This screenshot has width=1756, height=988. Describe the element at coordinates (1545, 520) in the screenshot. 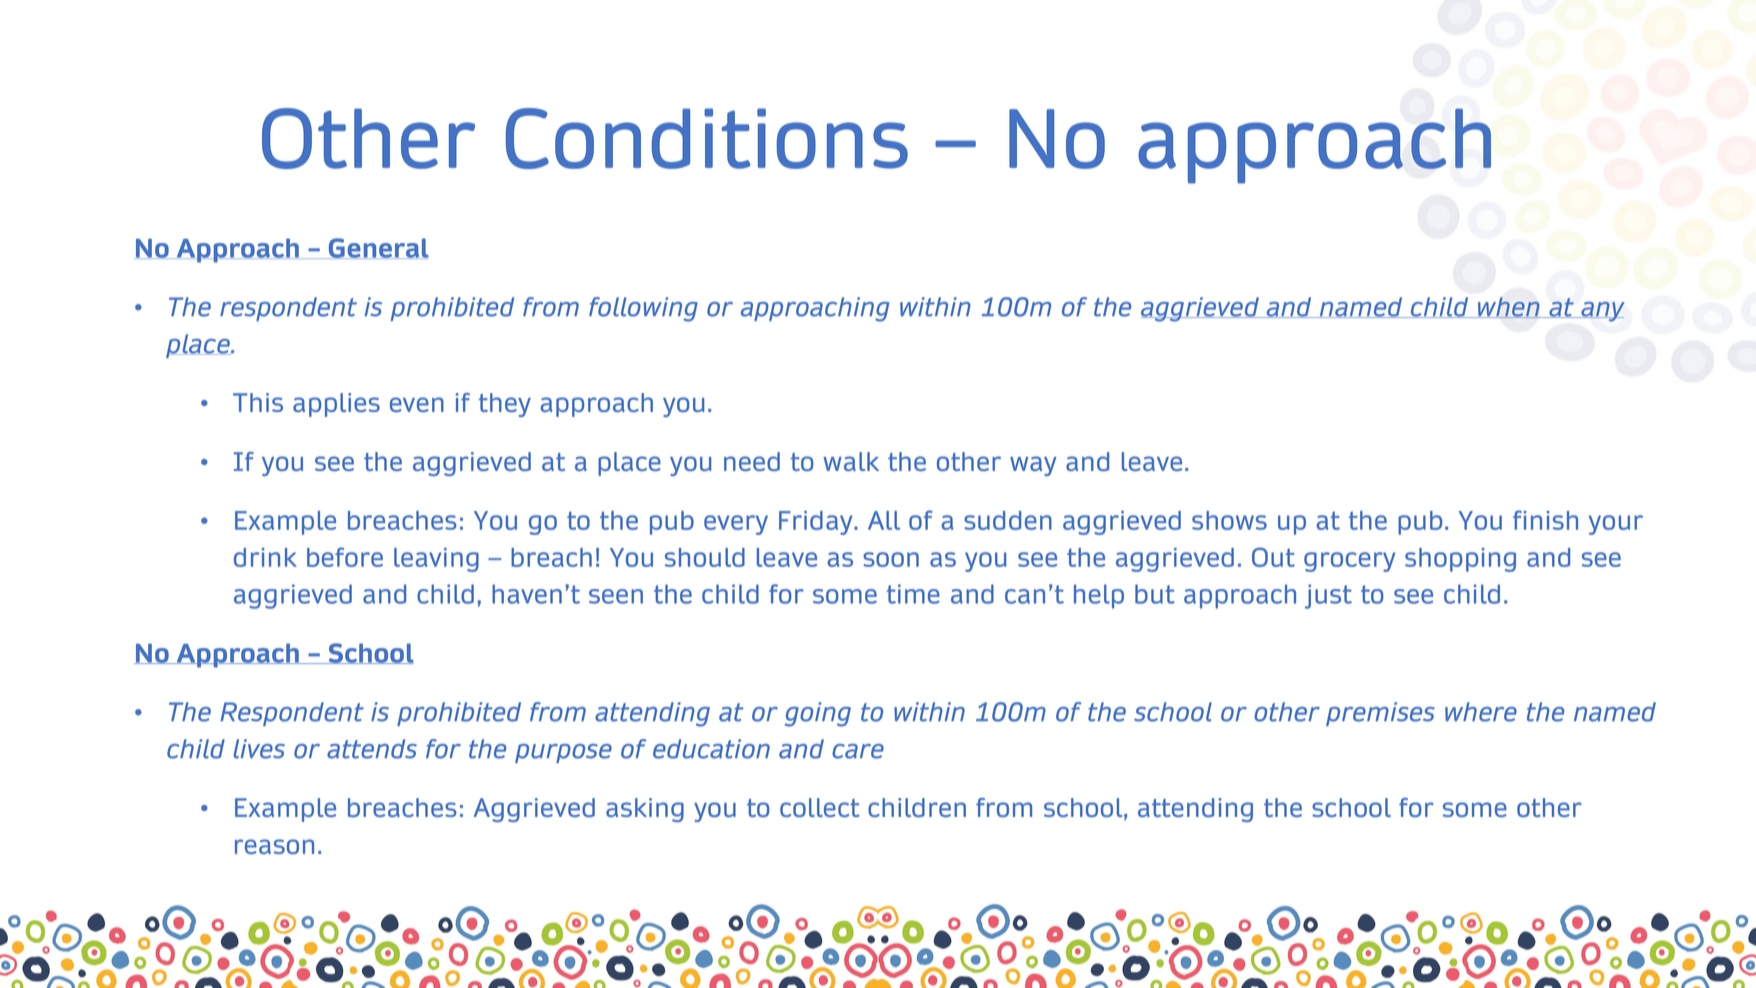

I see `finish` at that location.
